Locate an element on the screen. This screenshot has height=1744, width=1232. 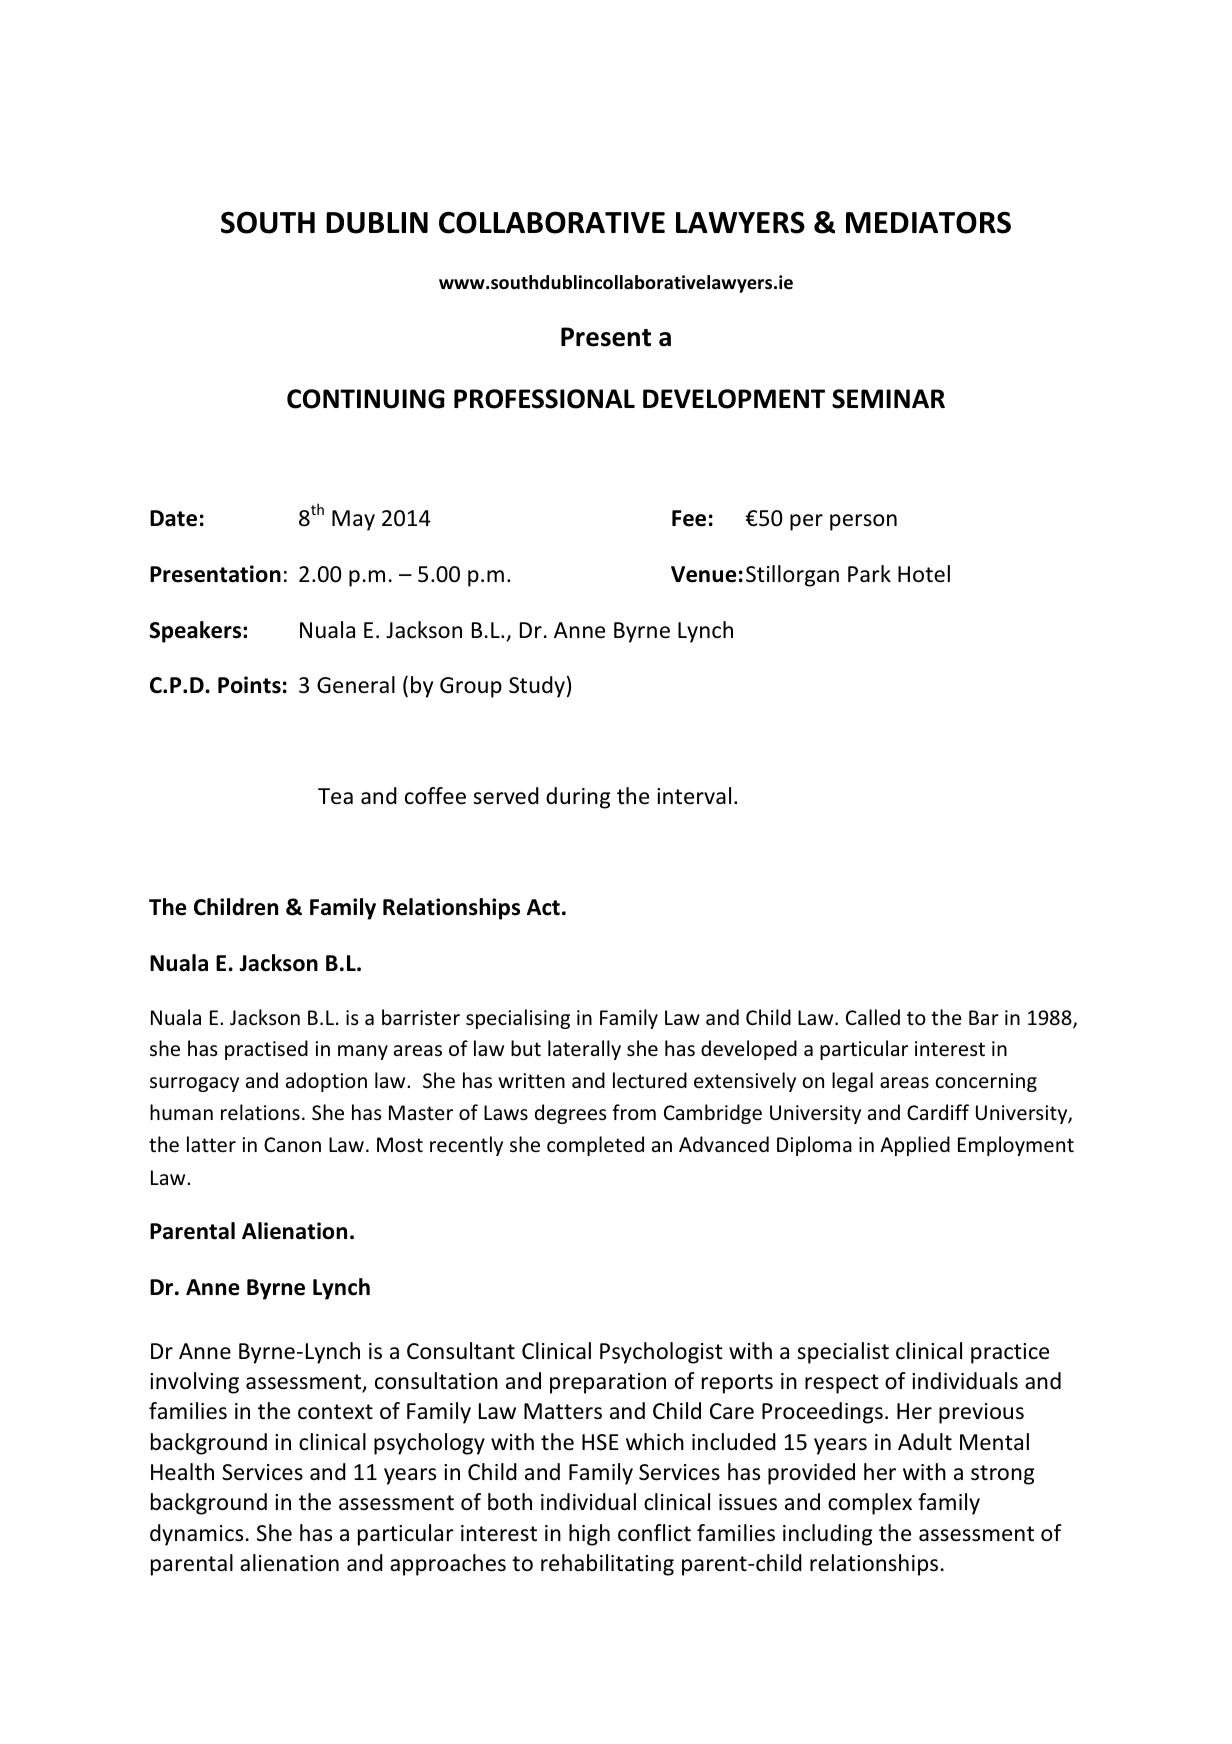
Cardiff is located at coordinates (938, 1112).
